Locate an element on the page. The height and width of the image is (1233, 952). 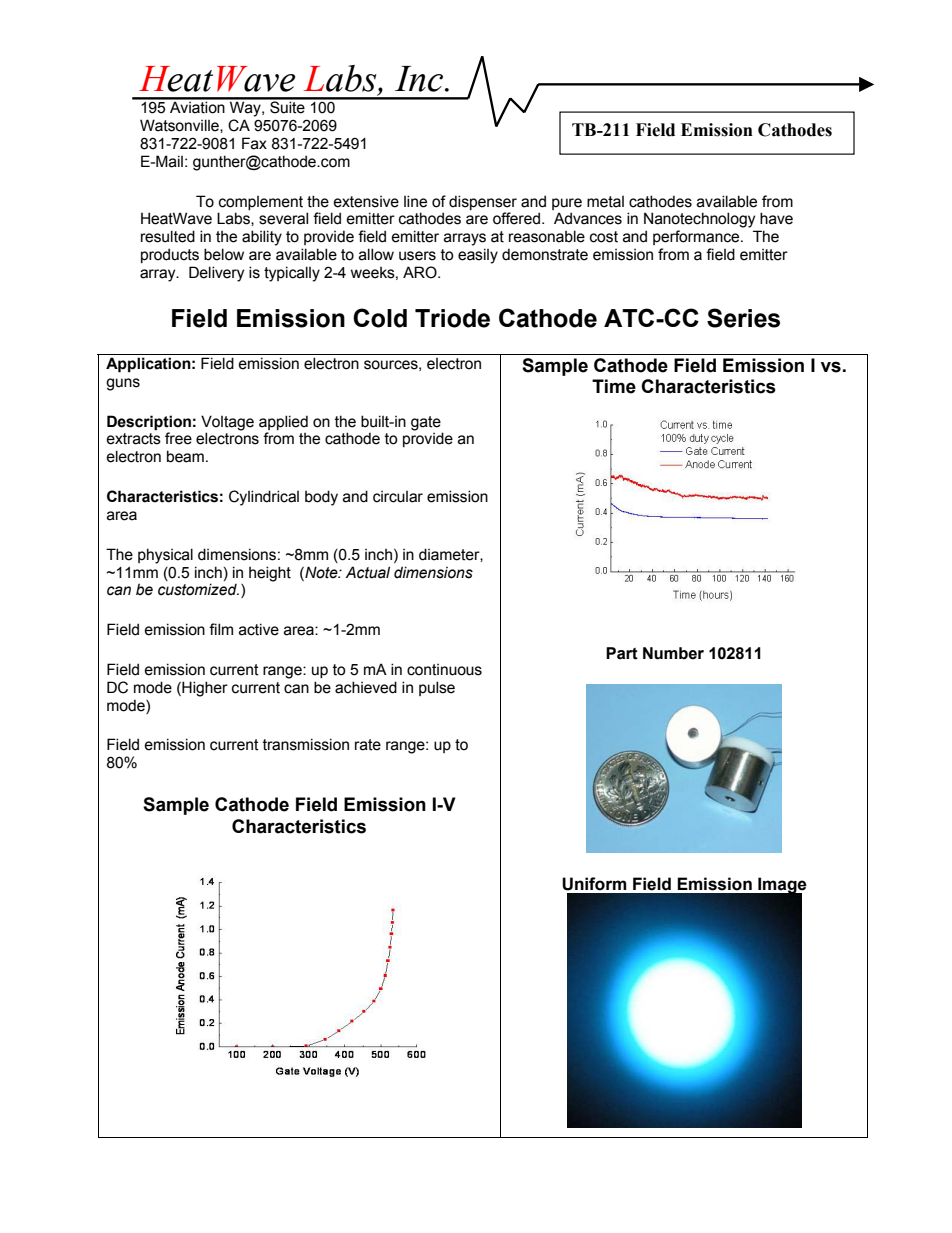
metal is located at coordinates (605, 202).
